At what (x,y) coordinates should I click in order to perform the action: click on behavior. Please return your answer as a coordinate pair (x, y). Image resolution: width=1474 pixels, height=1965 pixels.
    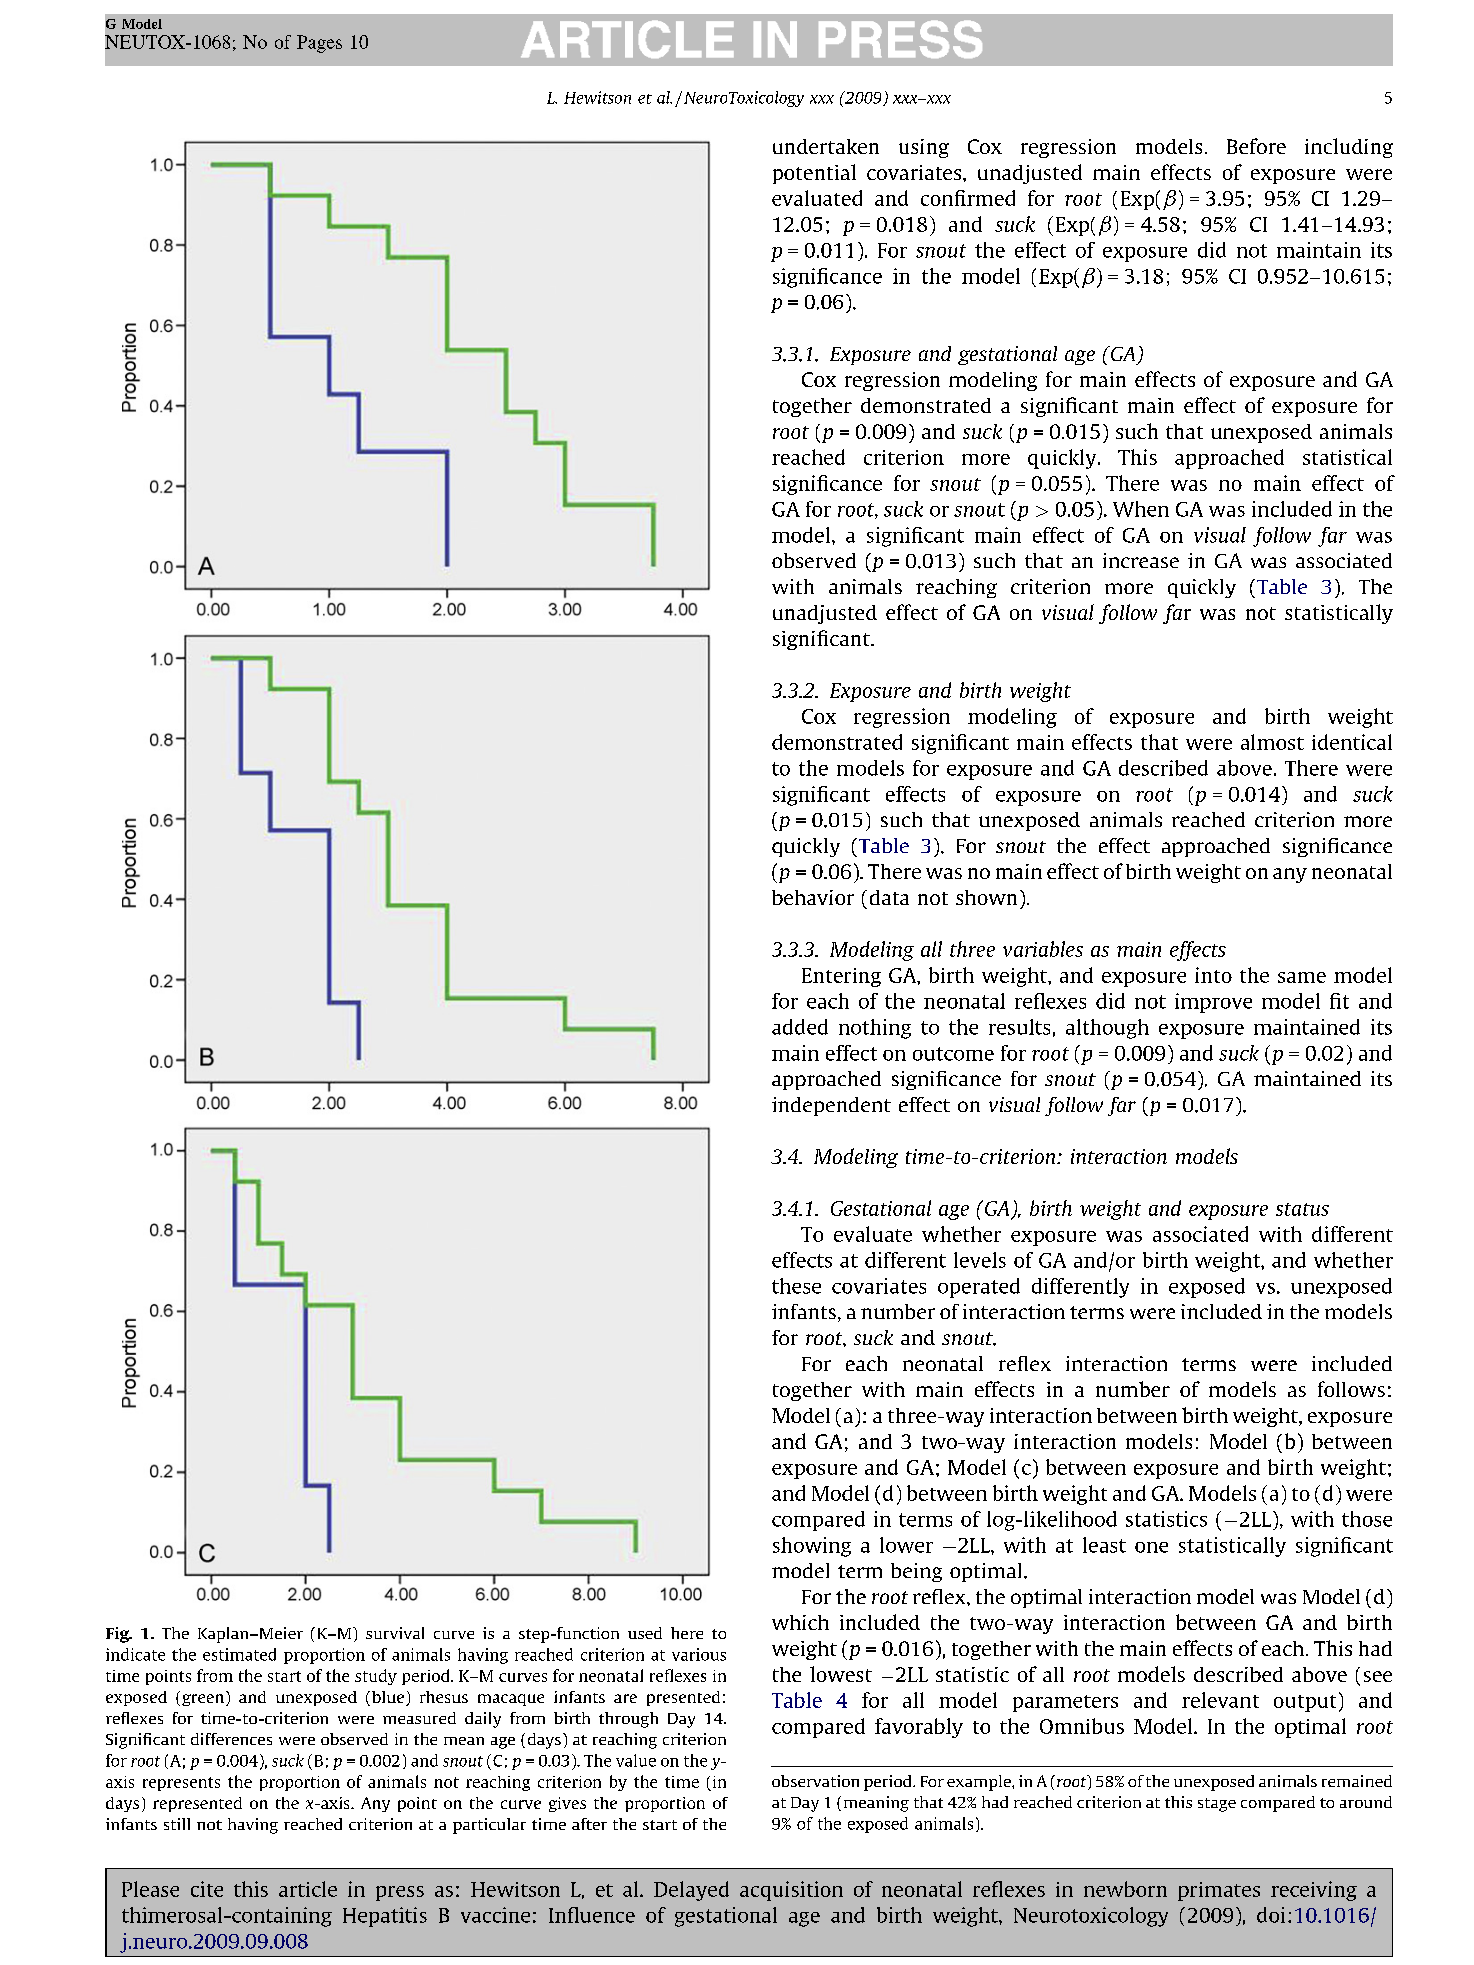
    Looking at the image, I should click on (813, 897).
